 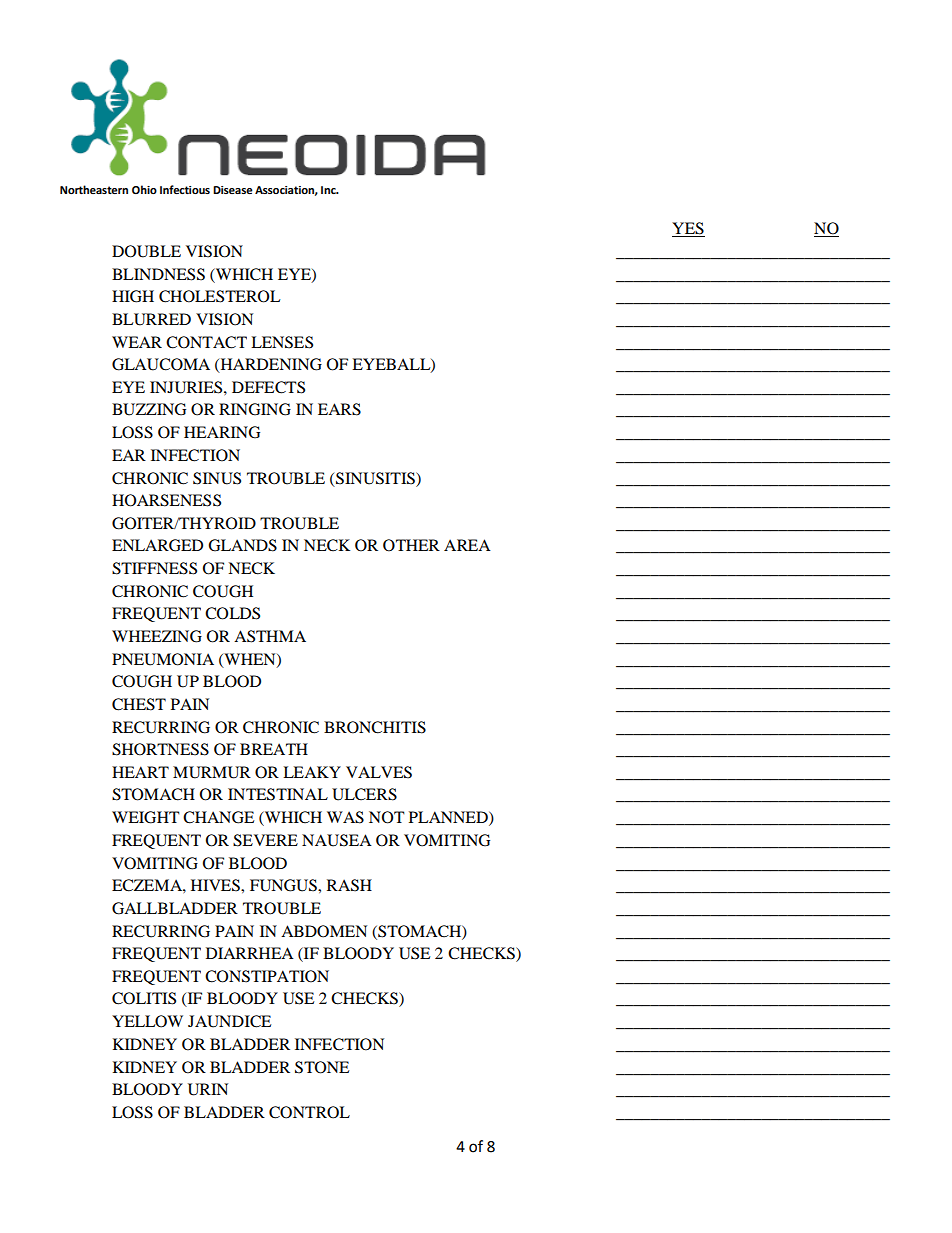 What do you see at coordinates (146, 817) in the screenshot?
I see `WEIGHT` at bounding box center [146, 817].
